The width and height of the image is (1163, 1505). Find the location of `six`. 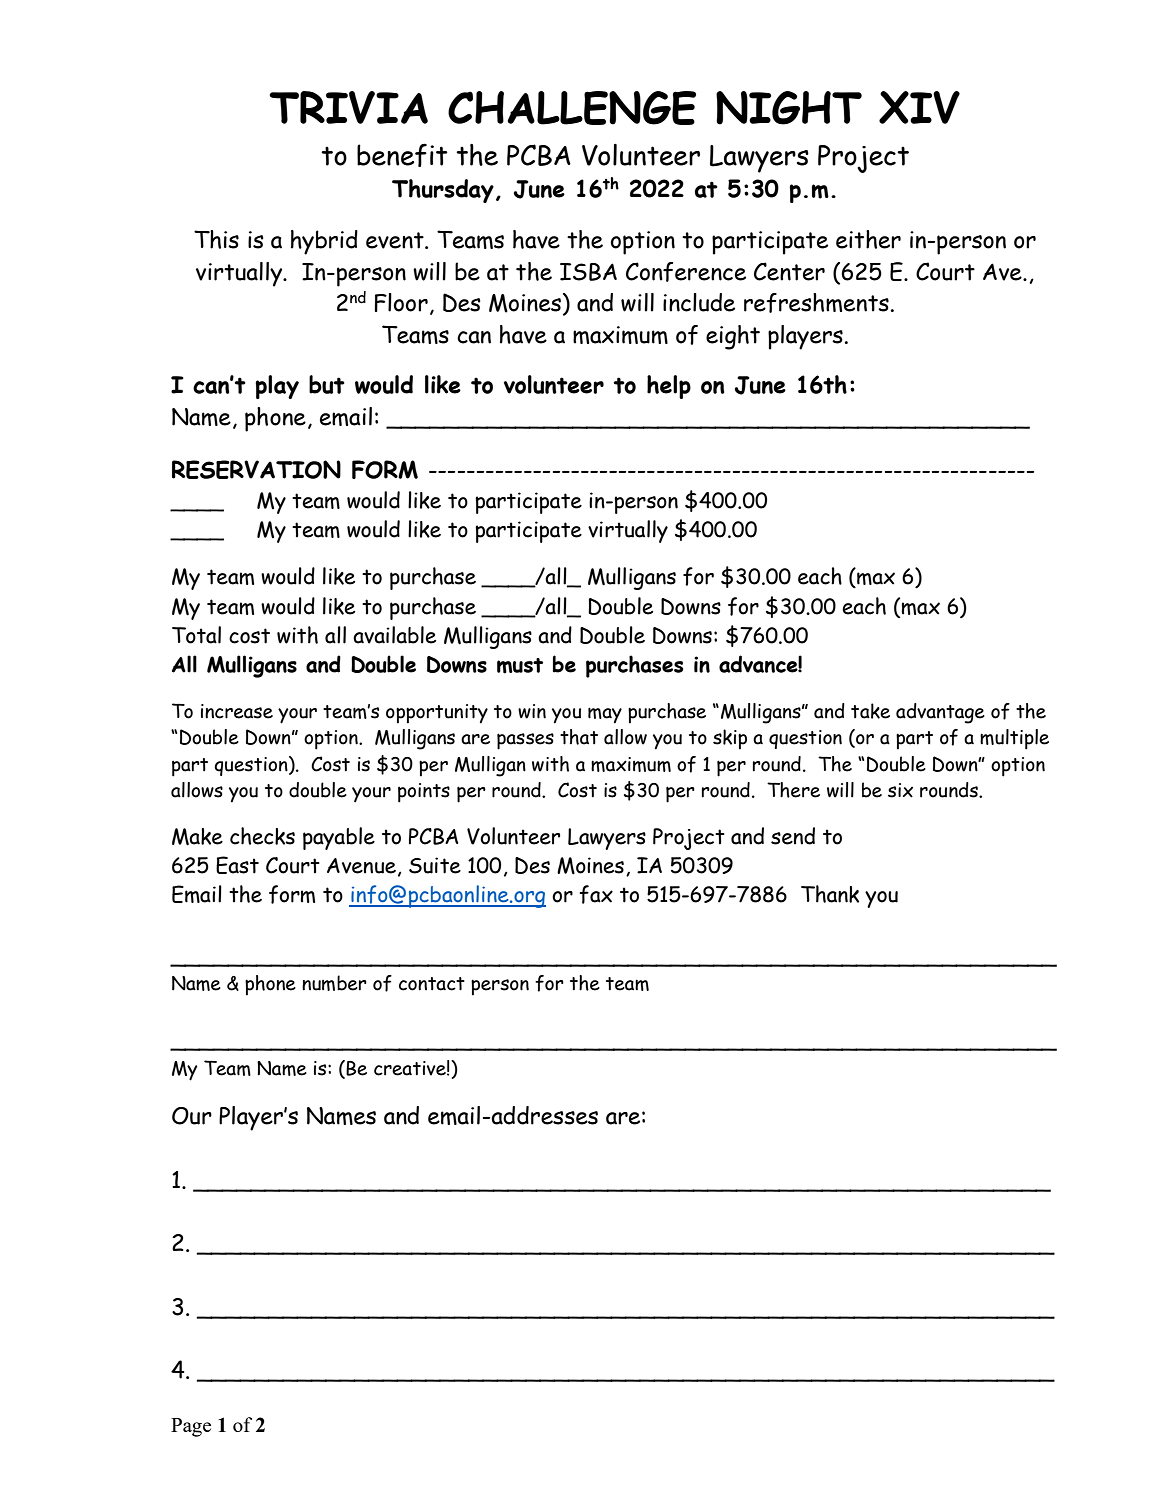

six is located at coordinates (900, 790).
